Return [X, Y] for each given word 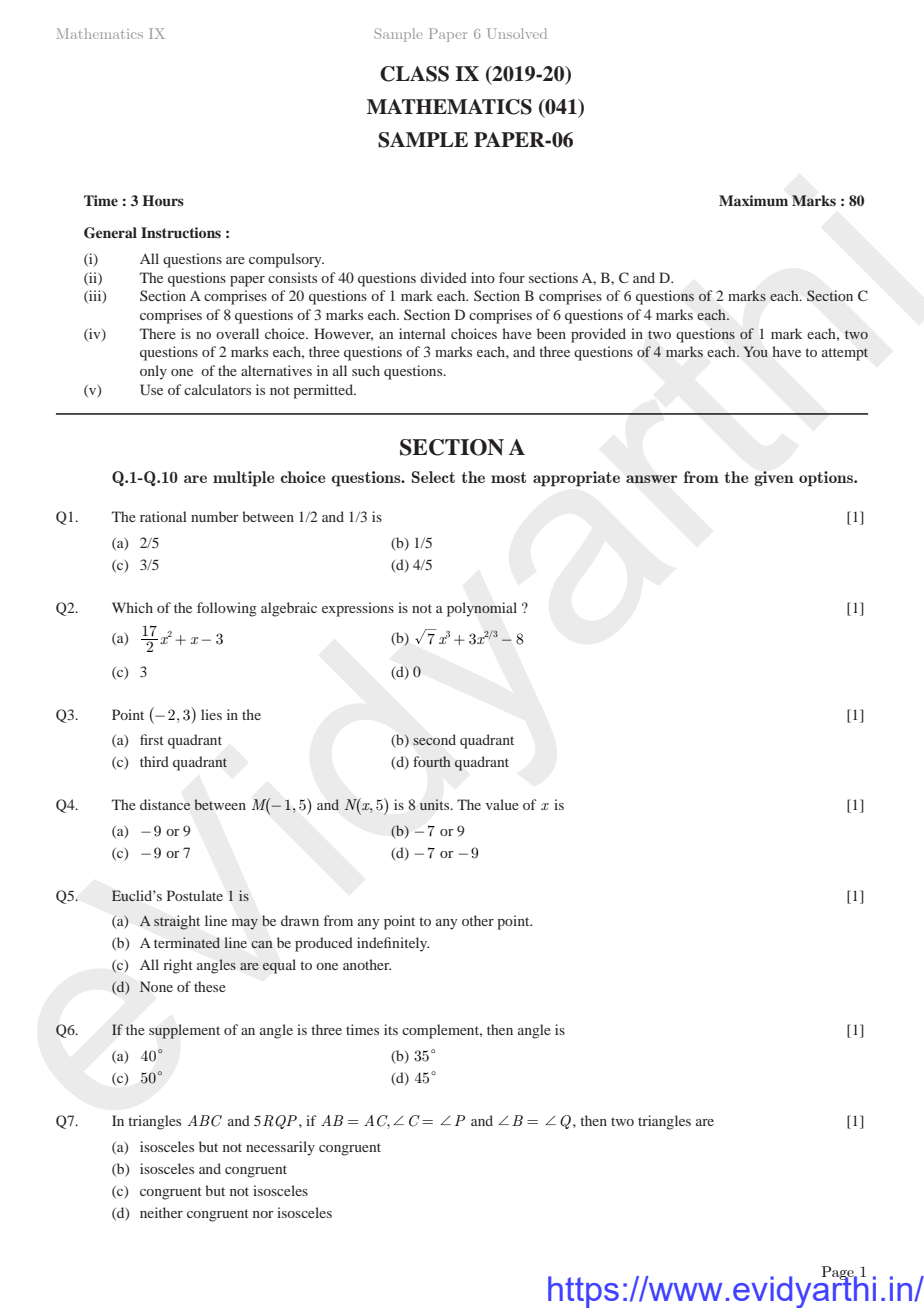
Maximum [753, 200]
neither [161, 1212]
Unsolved [517, 33]
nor [263, 1214]
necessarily [280, 1148]
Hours [163, 200]
